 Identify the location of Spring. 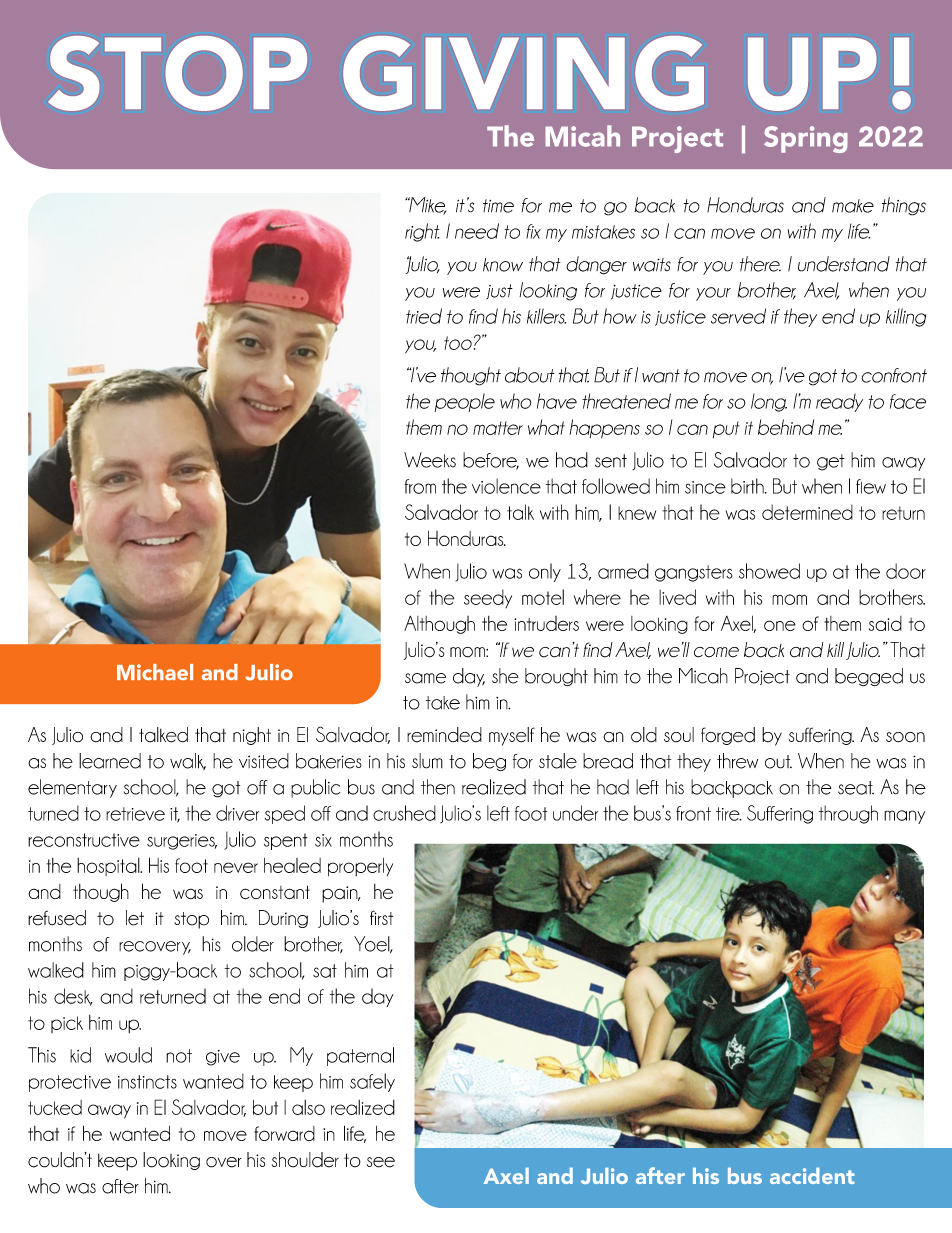
(806, 139).
